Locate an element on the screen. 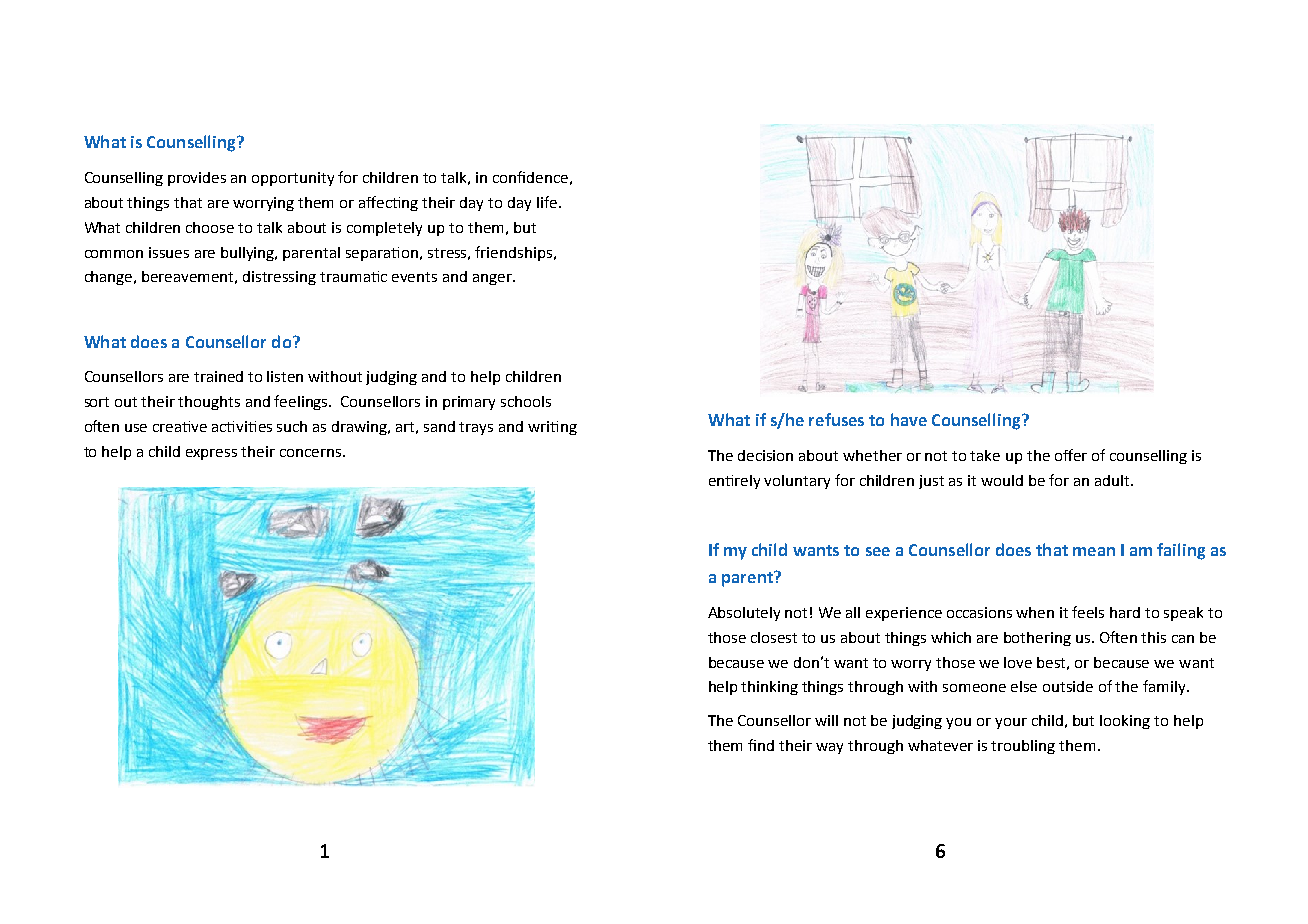  friendships is located at coordinates (515, 253).
